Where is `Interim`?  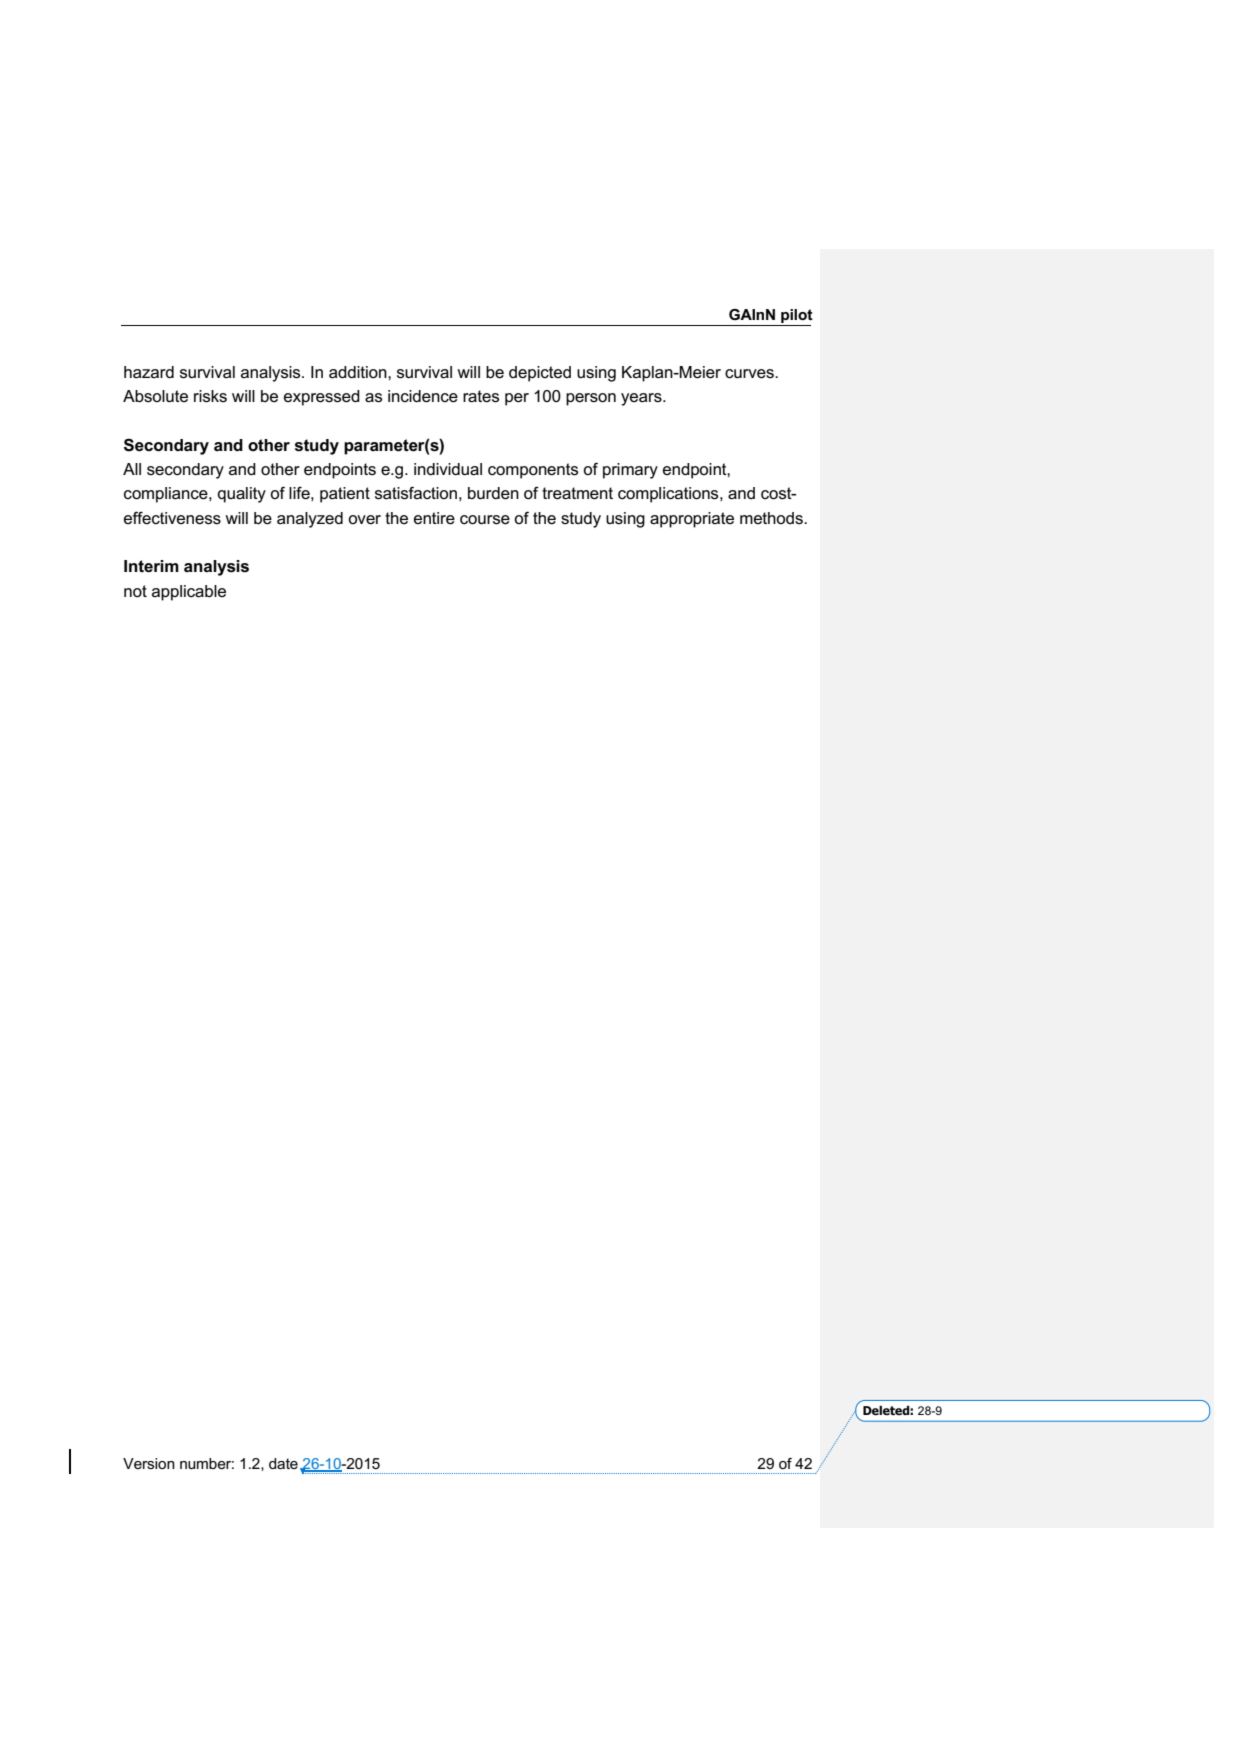 Interim is located at coordinates (151, 566).
